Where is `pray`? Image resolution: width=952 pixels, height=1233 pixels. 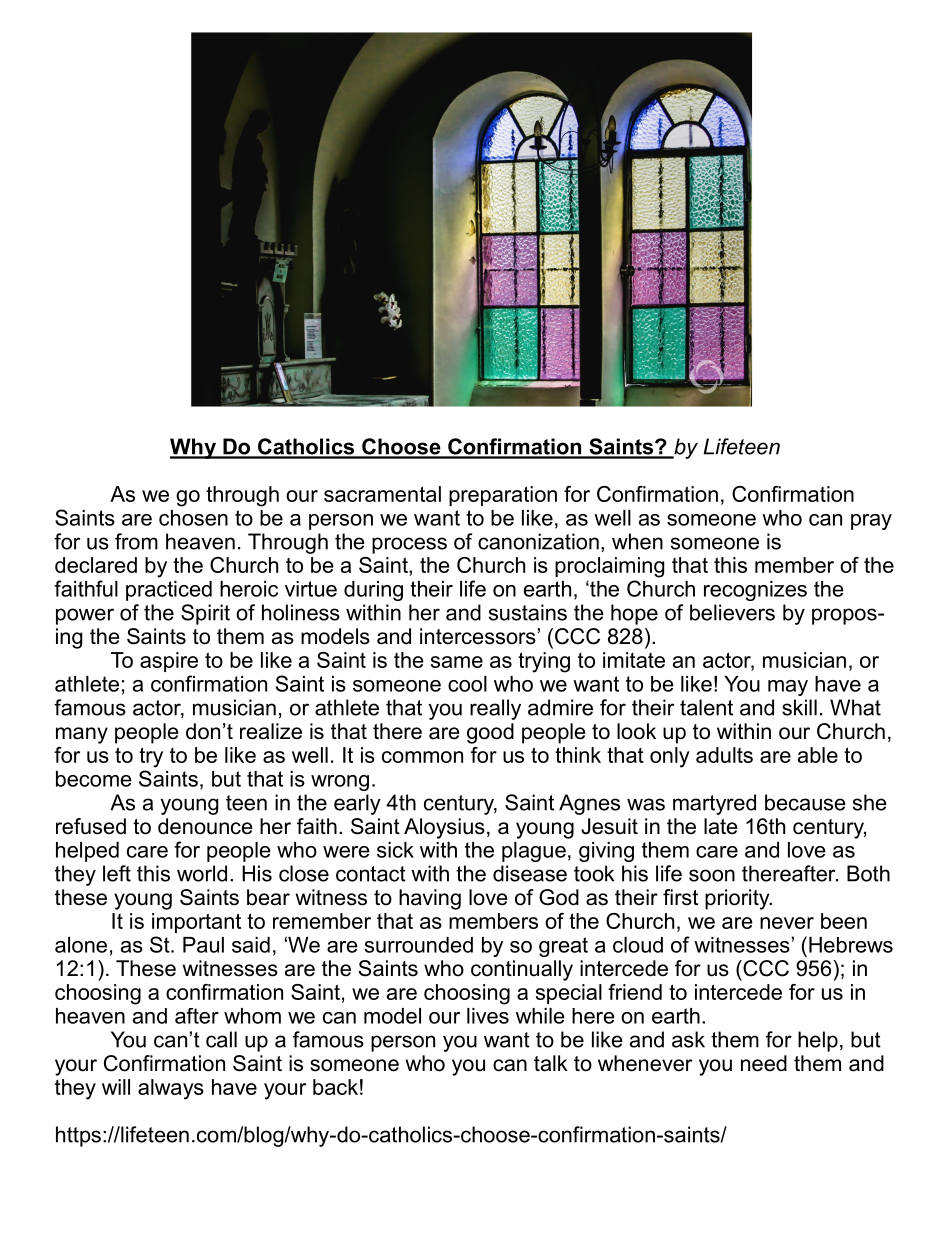
pray is located at coordinates (871, 522).
